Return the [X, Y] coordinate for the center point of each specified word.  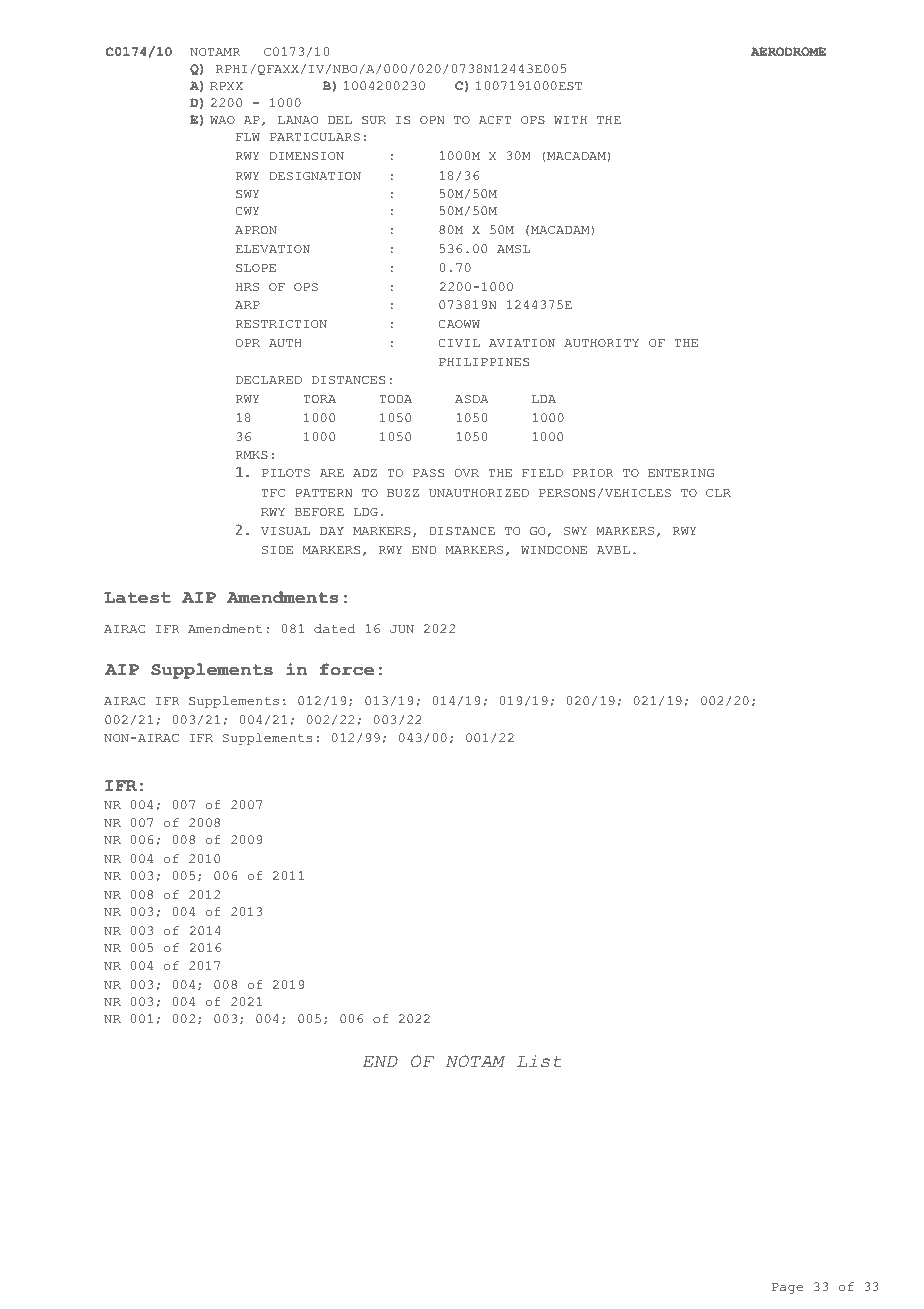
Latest [137, 598]
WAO [222, 120]
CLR [718, 493]
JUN [402, 629]
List [539, 1061]
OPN [432, 120]
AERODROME [788, 51]
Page [787, 1288]
